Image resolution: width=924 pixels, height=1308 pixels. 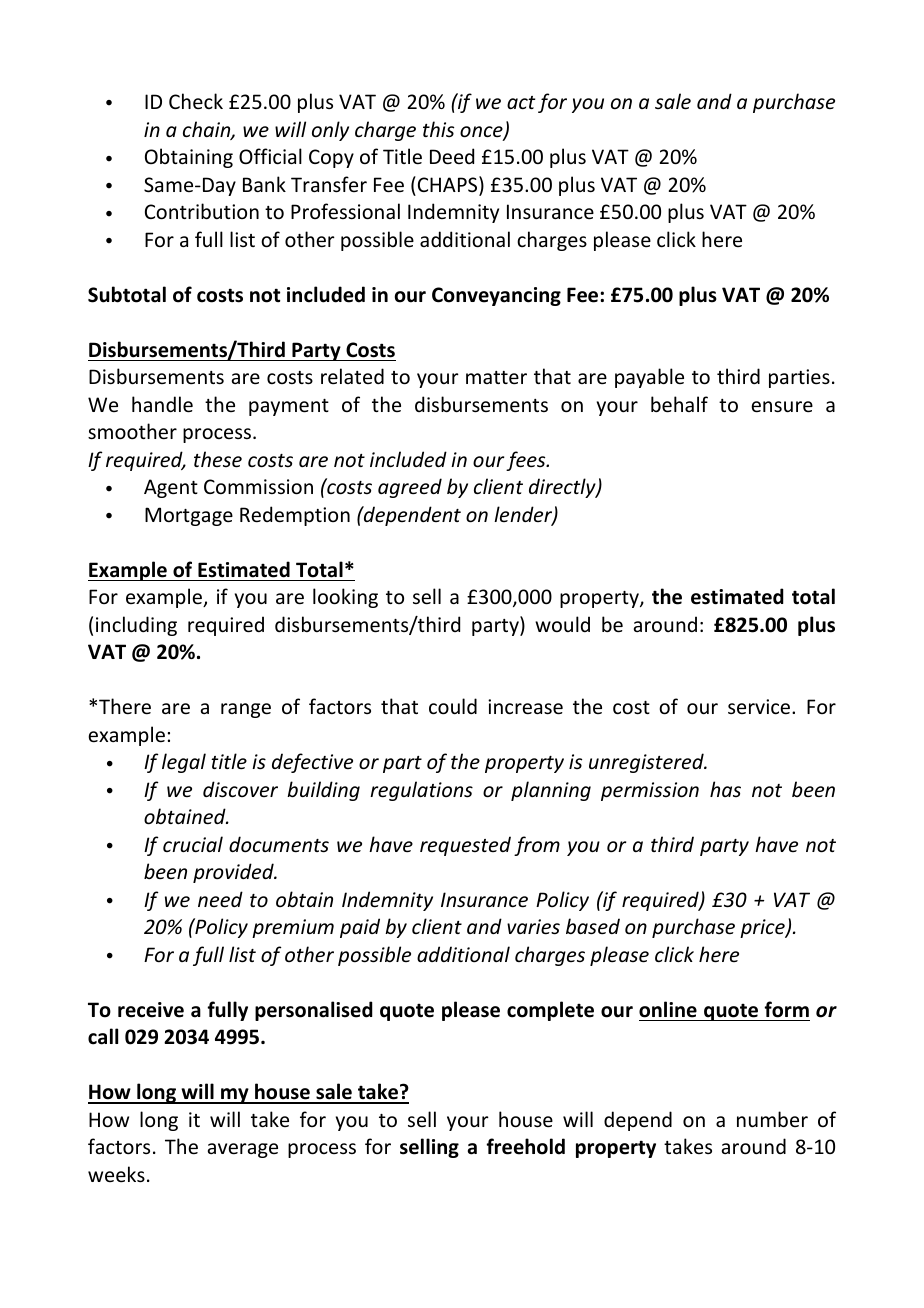 I want to click on service, so click(x=760, y=707).
